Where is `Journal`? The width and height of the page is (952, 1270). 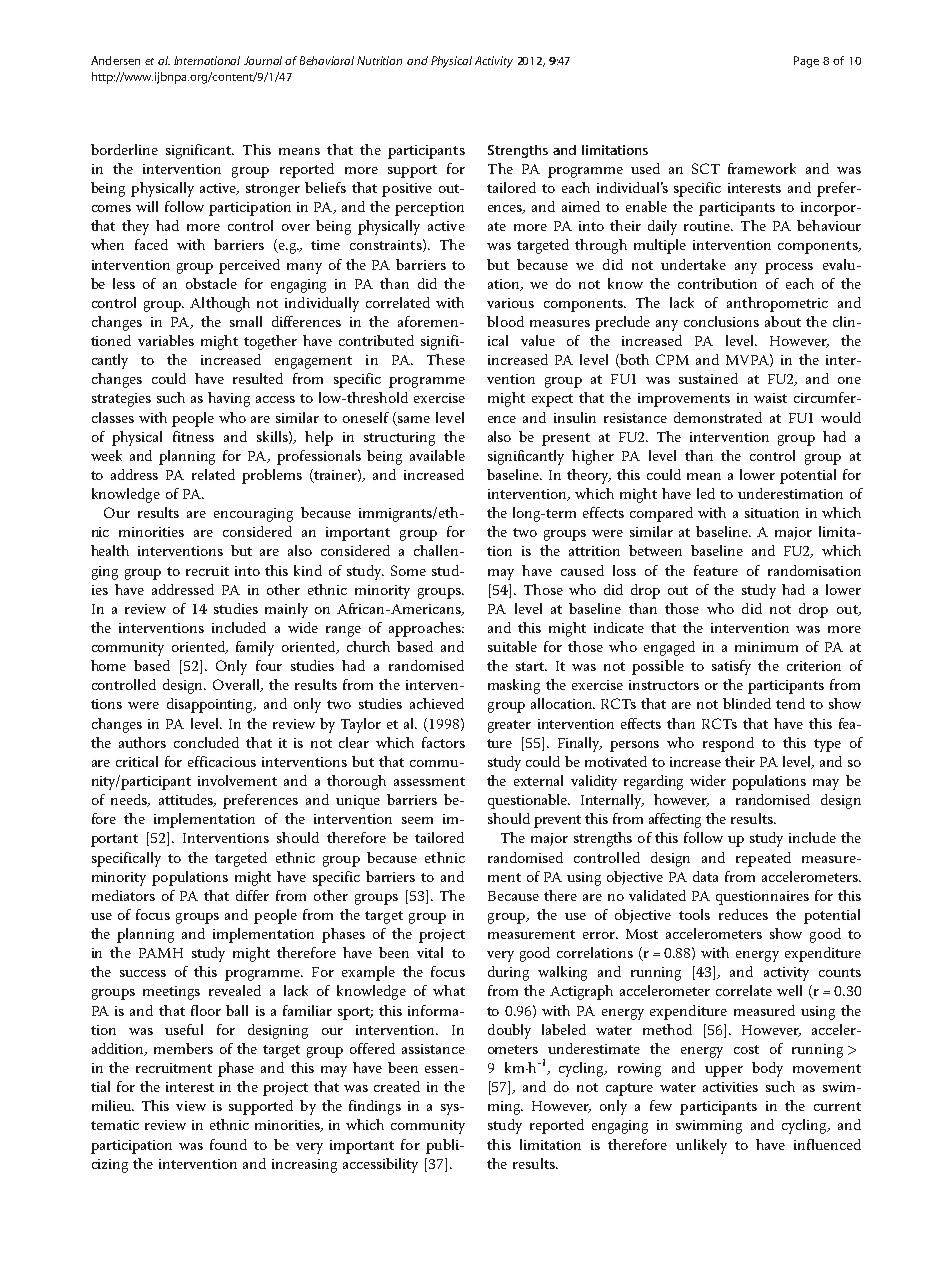 Journal is located at coordinates (263, 60).
